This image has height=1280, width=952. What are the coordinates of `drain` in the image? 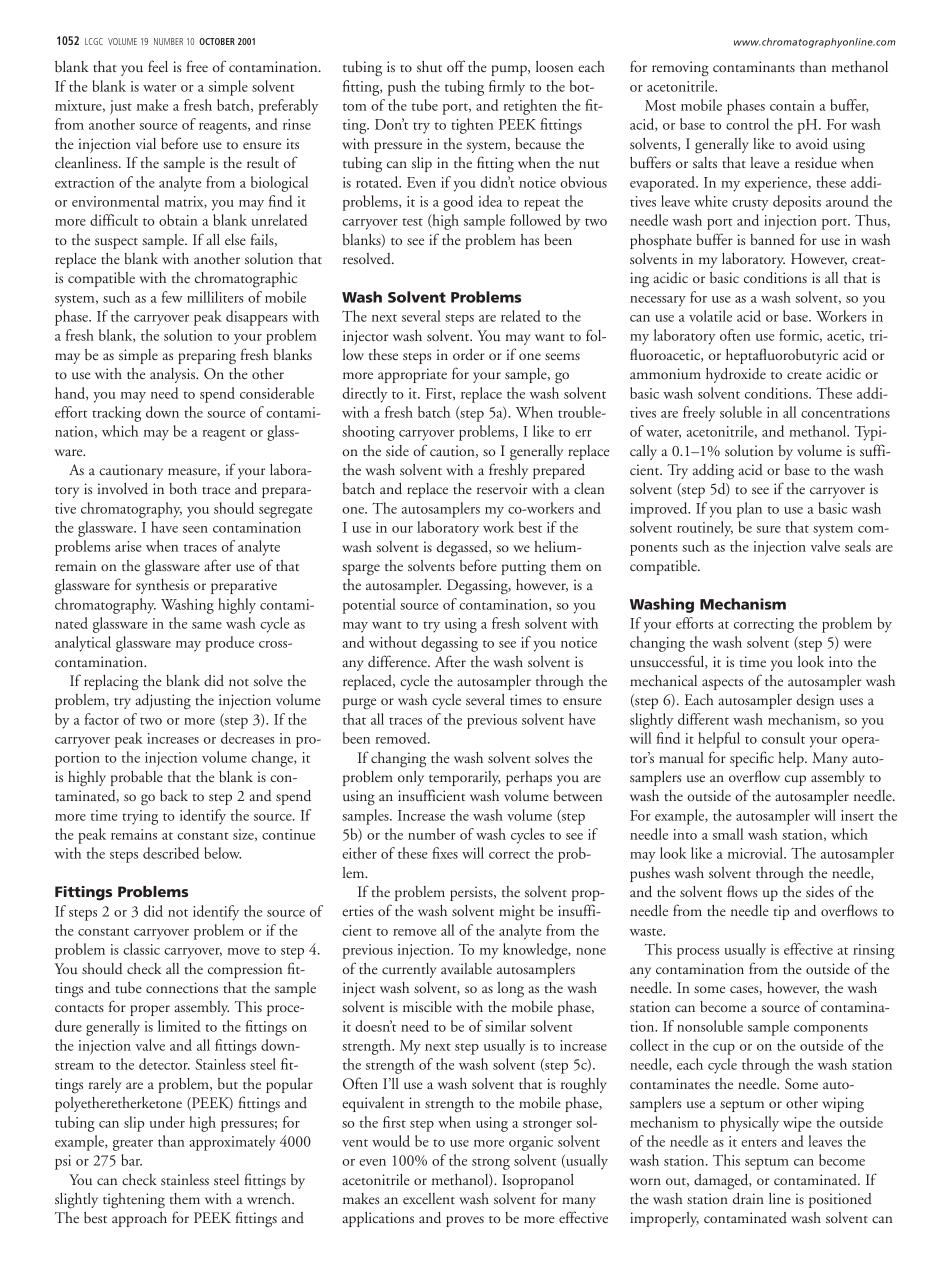 It's located at (748, 1199).
